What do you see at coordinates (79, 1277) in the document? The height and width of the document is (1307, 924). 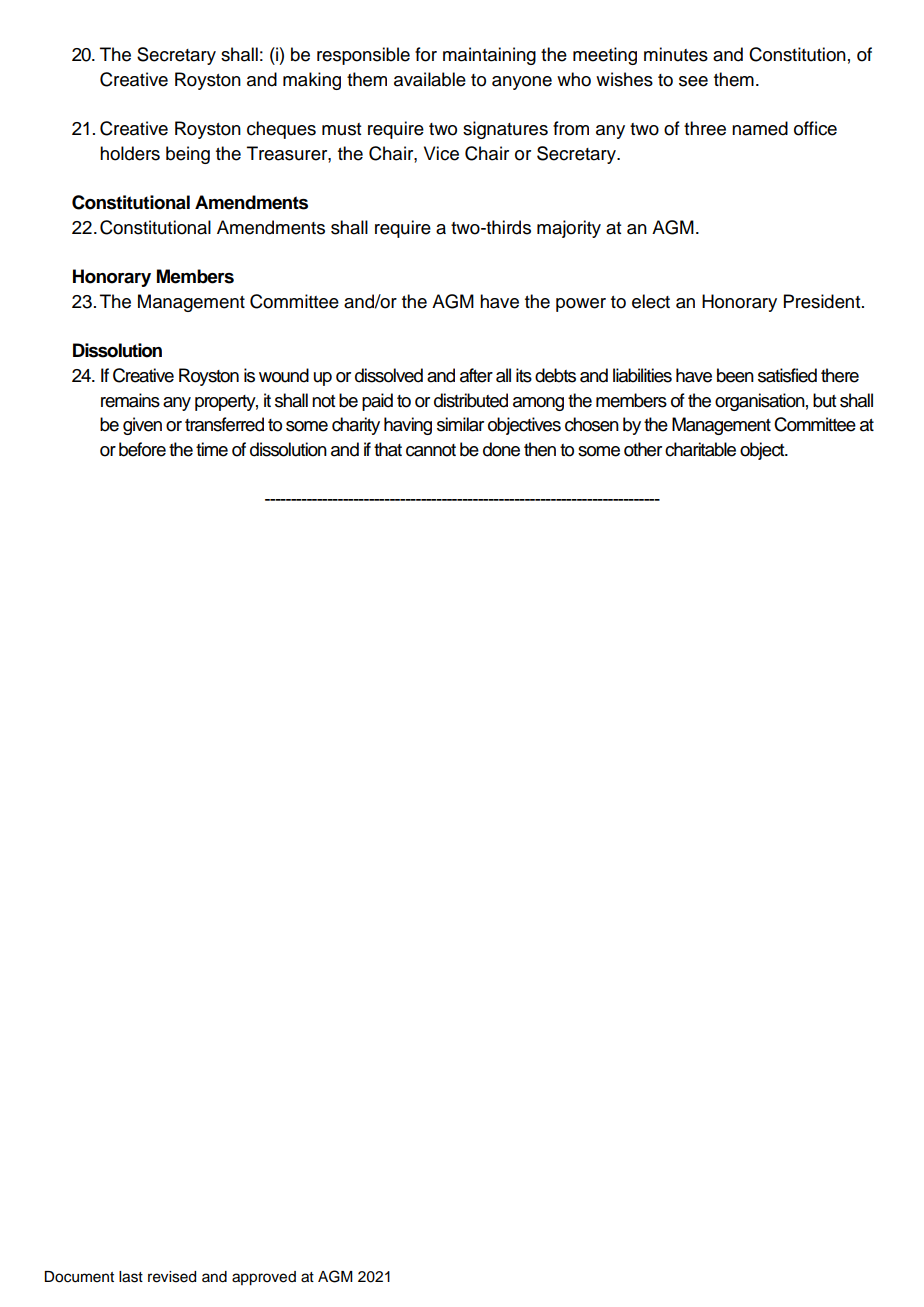 I see `Document` at bounding box center [79, 1277].
